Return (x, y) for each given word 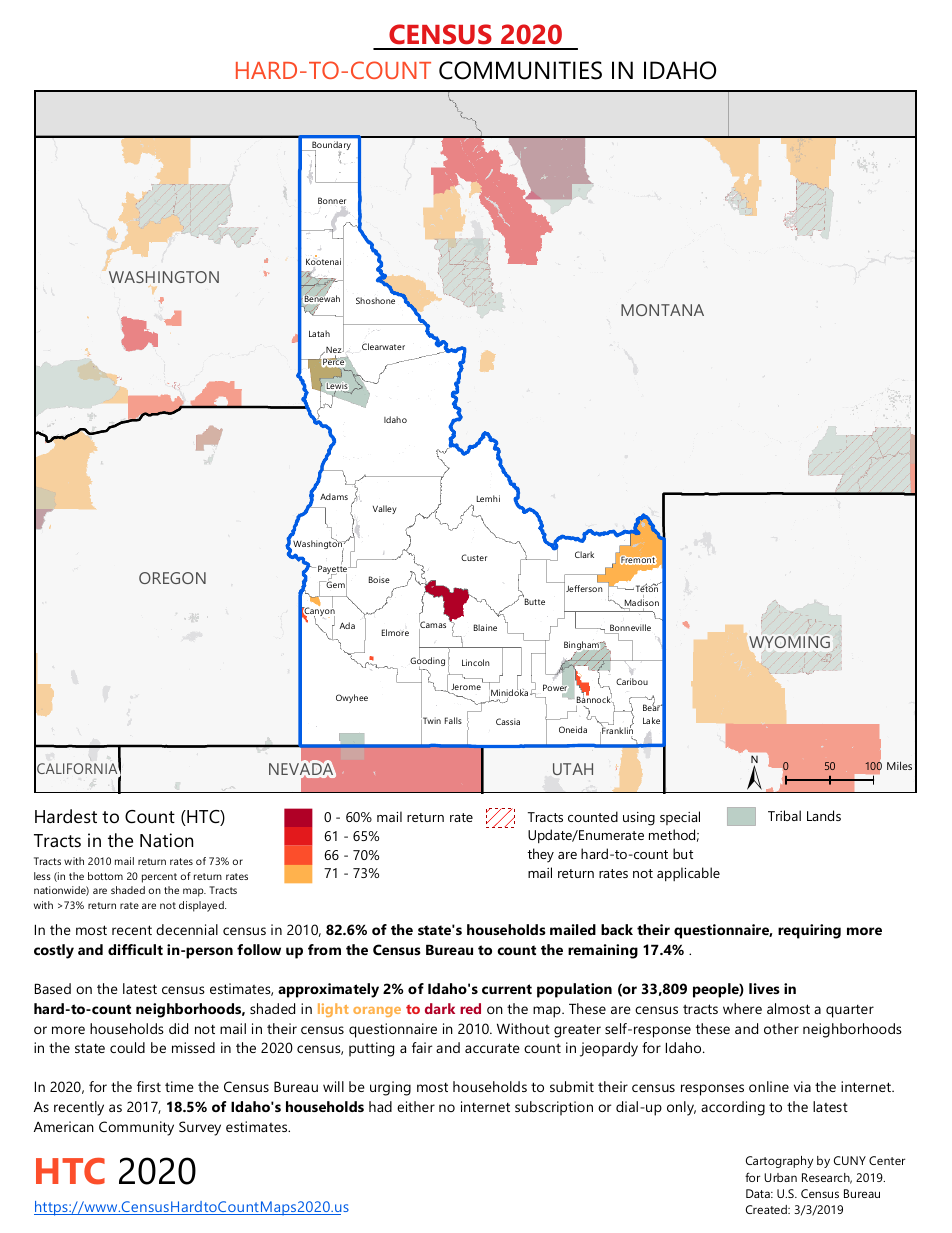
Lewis (337, 387)
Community (136, 1128)
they (540, 855)
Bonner (332, 200)
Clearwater (383, 346)
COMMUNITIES (520, 70)
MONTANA (662, 310)
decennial (187, 929)
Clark (584, 554)
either (416, 1106)
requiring (809, 931)
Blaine (485, 627)
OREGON (172, 578)
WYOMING (789, 642)
